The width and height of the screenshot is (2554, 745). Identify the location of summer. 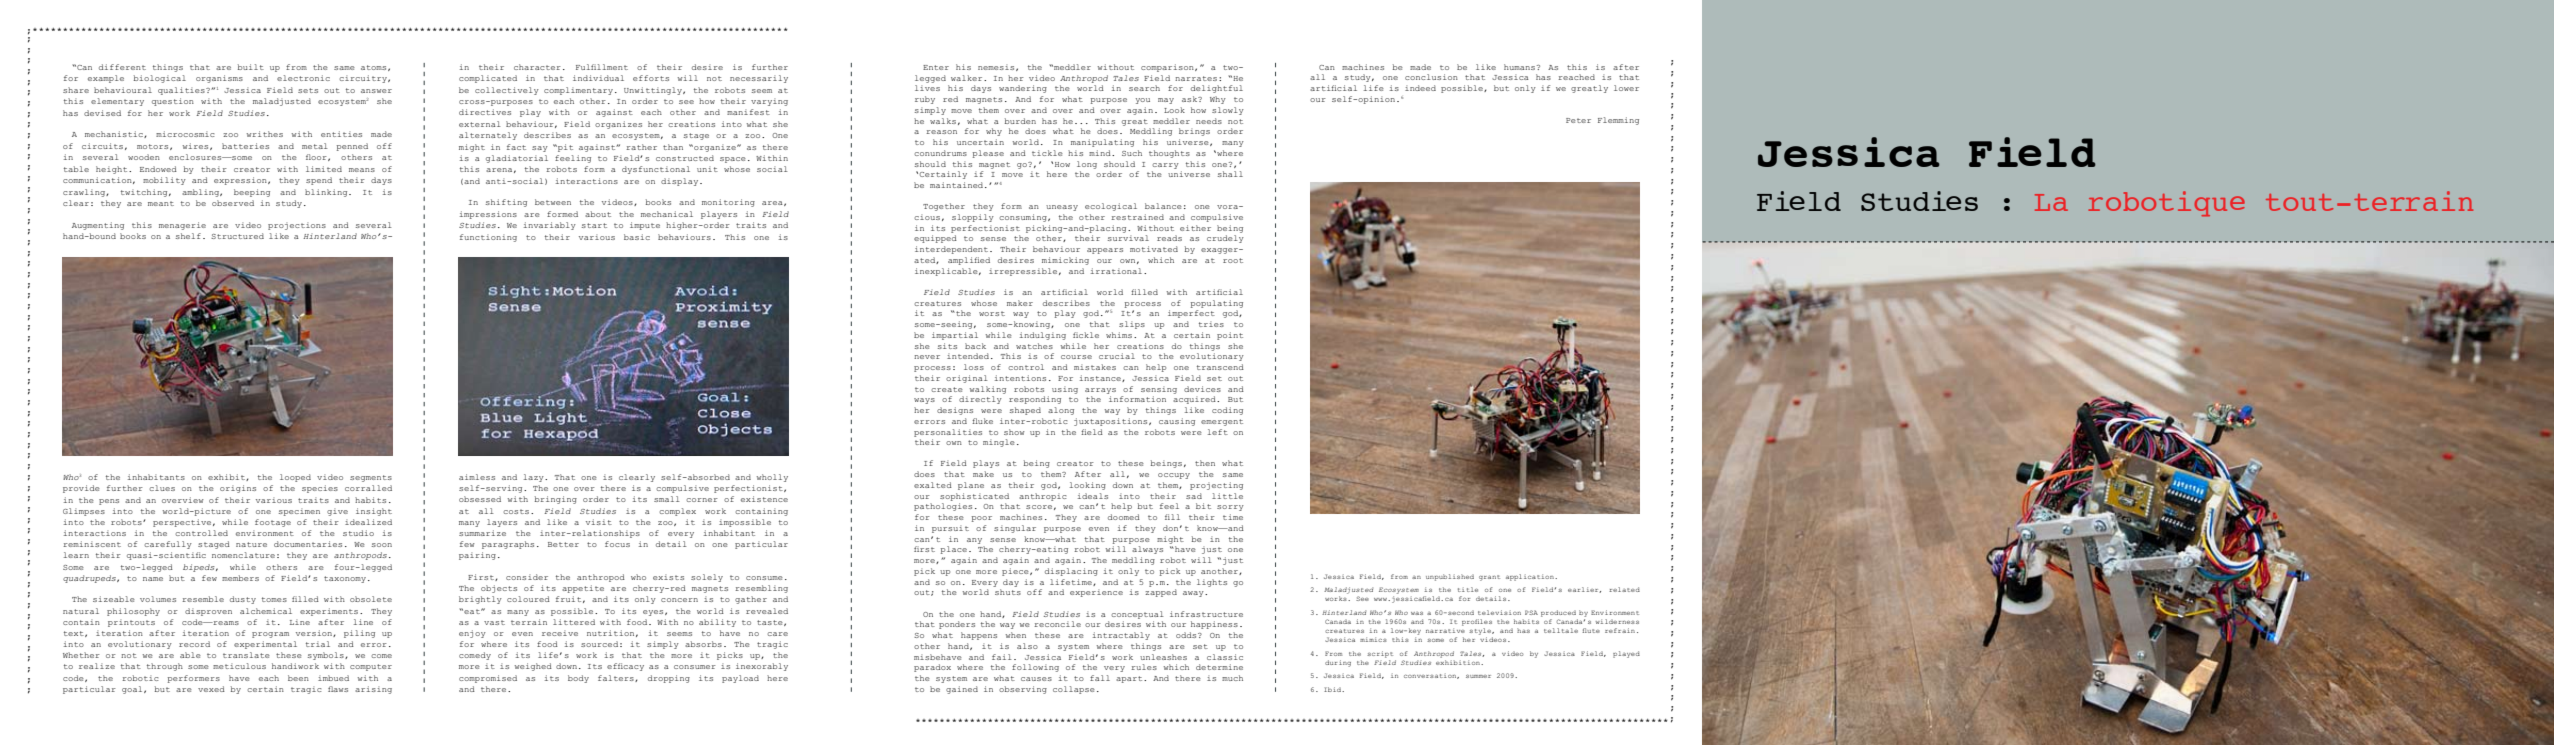
(1478, 676).
